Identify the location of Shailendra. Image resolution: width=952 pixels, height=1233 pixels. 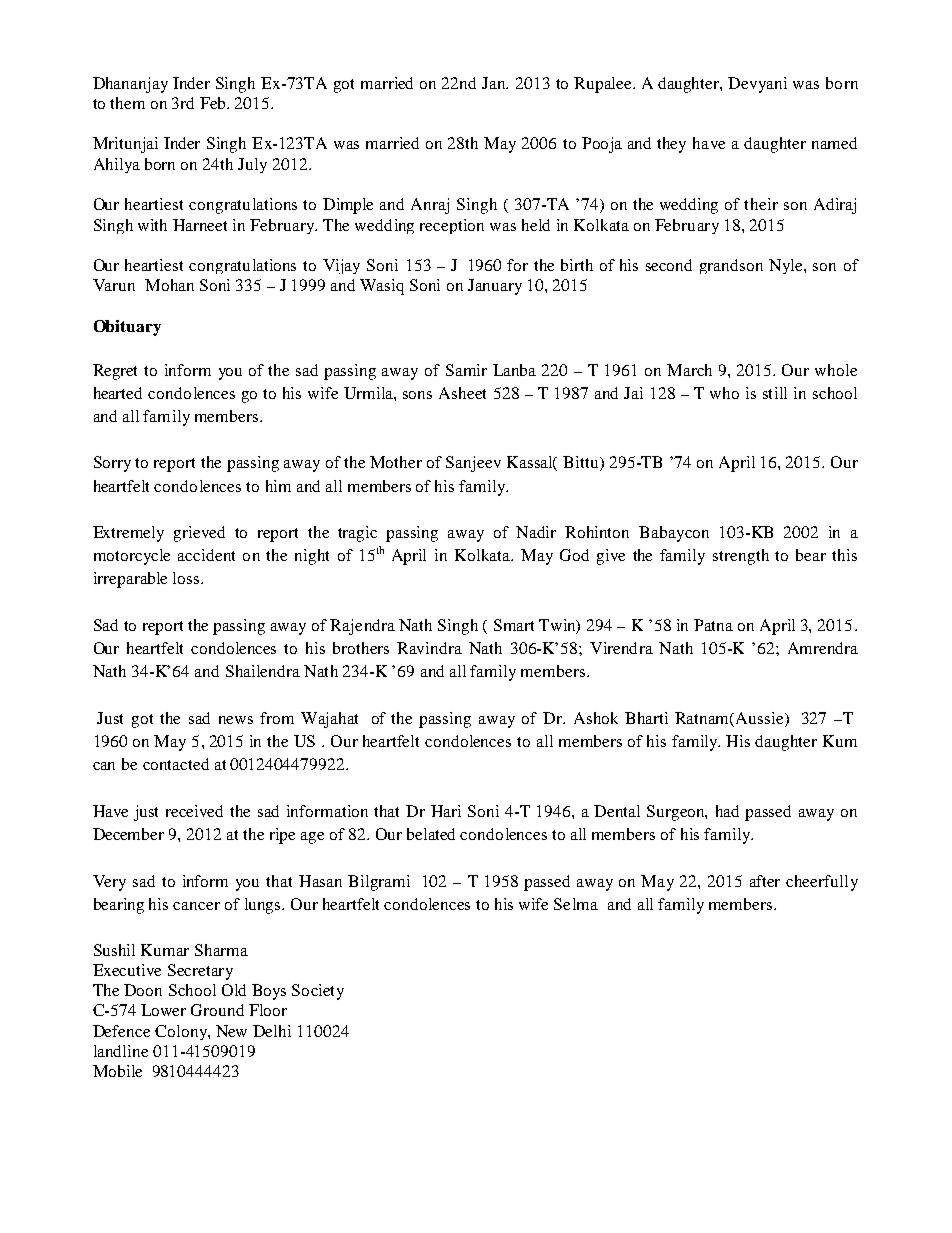
(263, 671).
